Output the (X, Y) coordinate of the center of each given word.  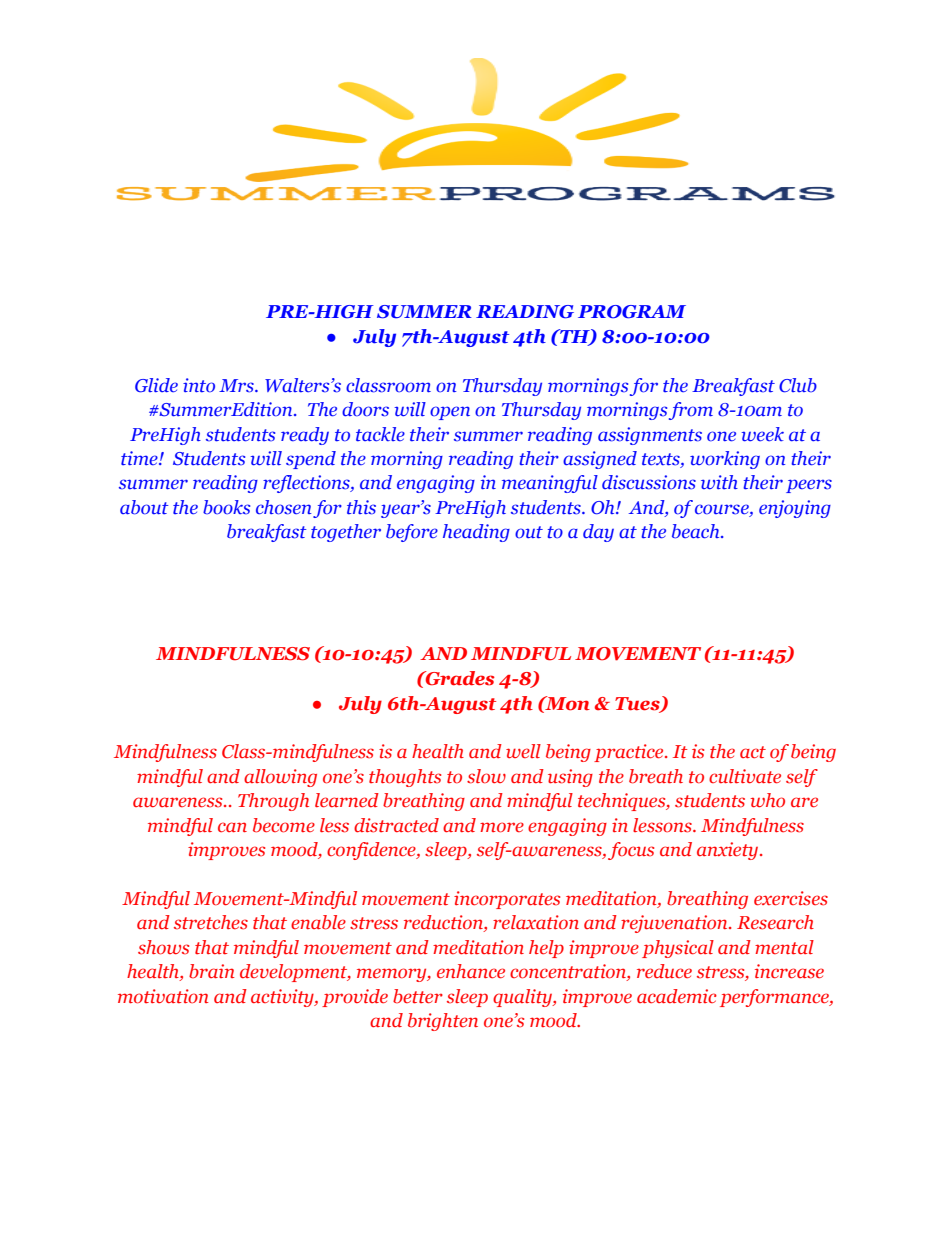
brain (211, 971)
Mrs (237, 386)
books (226, 507)
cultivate (745, 776)
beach (697, 531)
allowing (280, 778)
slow (486, 776)
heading (476, 533)
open (450, 413)
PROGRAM (632, 312)
